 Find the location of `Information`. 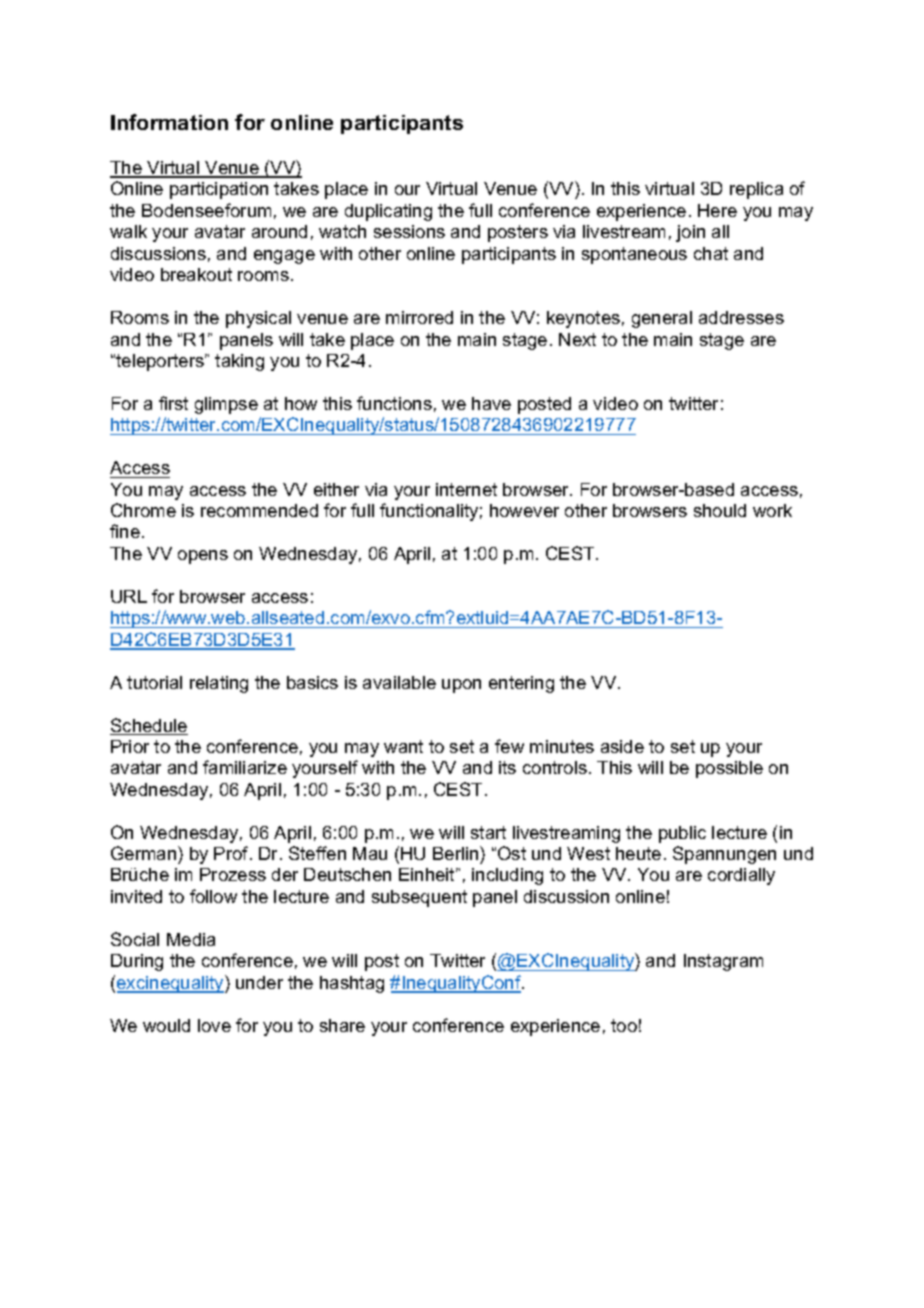

Information is located at coordinates (169, 122).
